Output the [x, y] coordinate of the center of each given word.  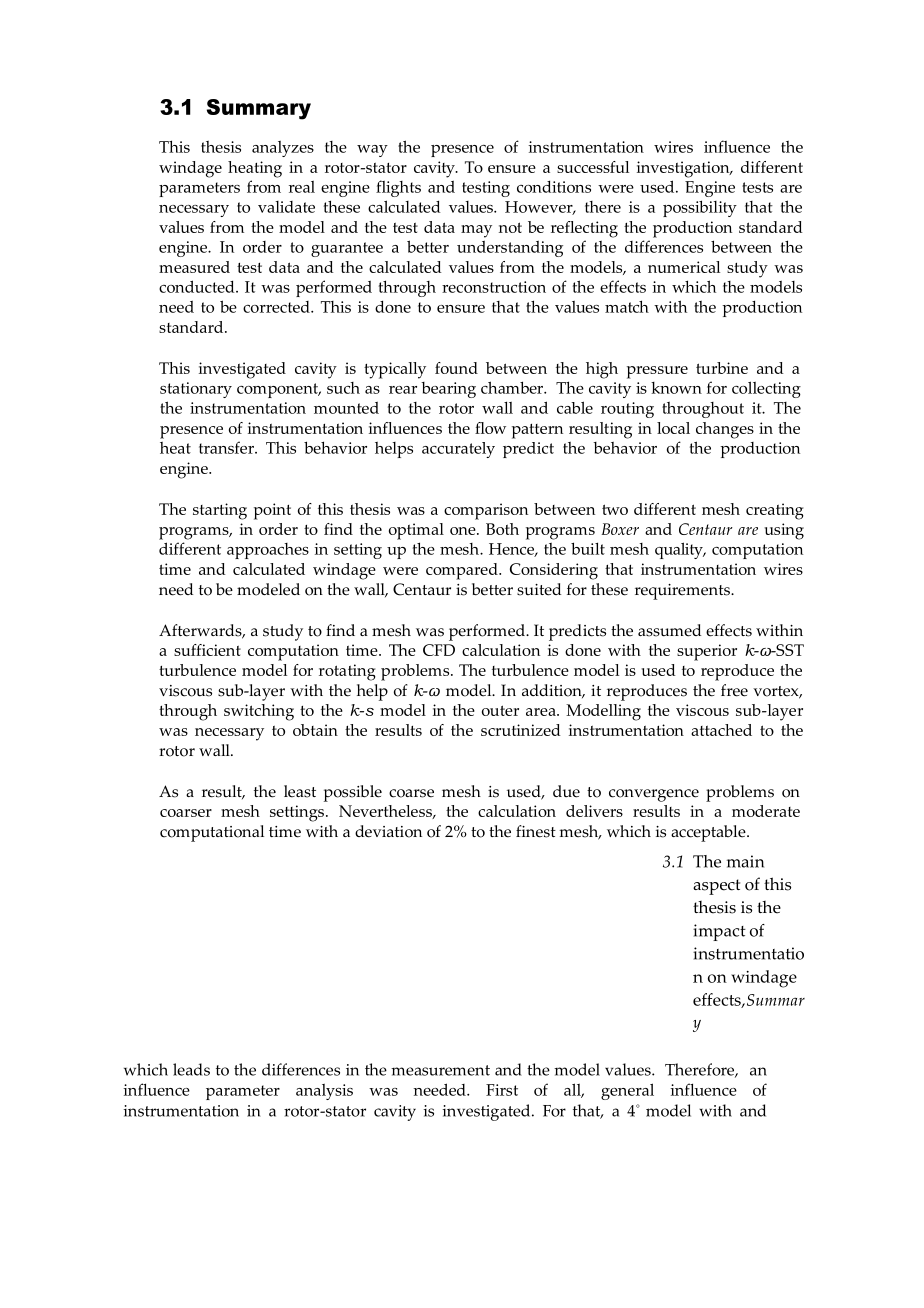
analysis [324, 1092]
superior [707, 652]
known [676, 388]
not [510, 227]
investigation [684, 169]
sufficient [207, 650]
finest [536, 831]
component [278, 390]
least [300, 791]
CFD [439, 650]
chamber [513, 387]
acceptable [709, 833]
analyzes [283, 149]
